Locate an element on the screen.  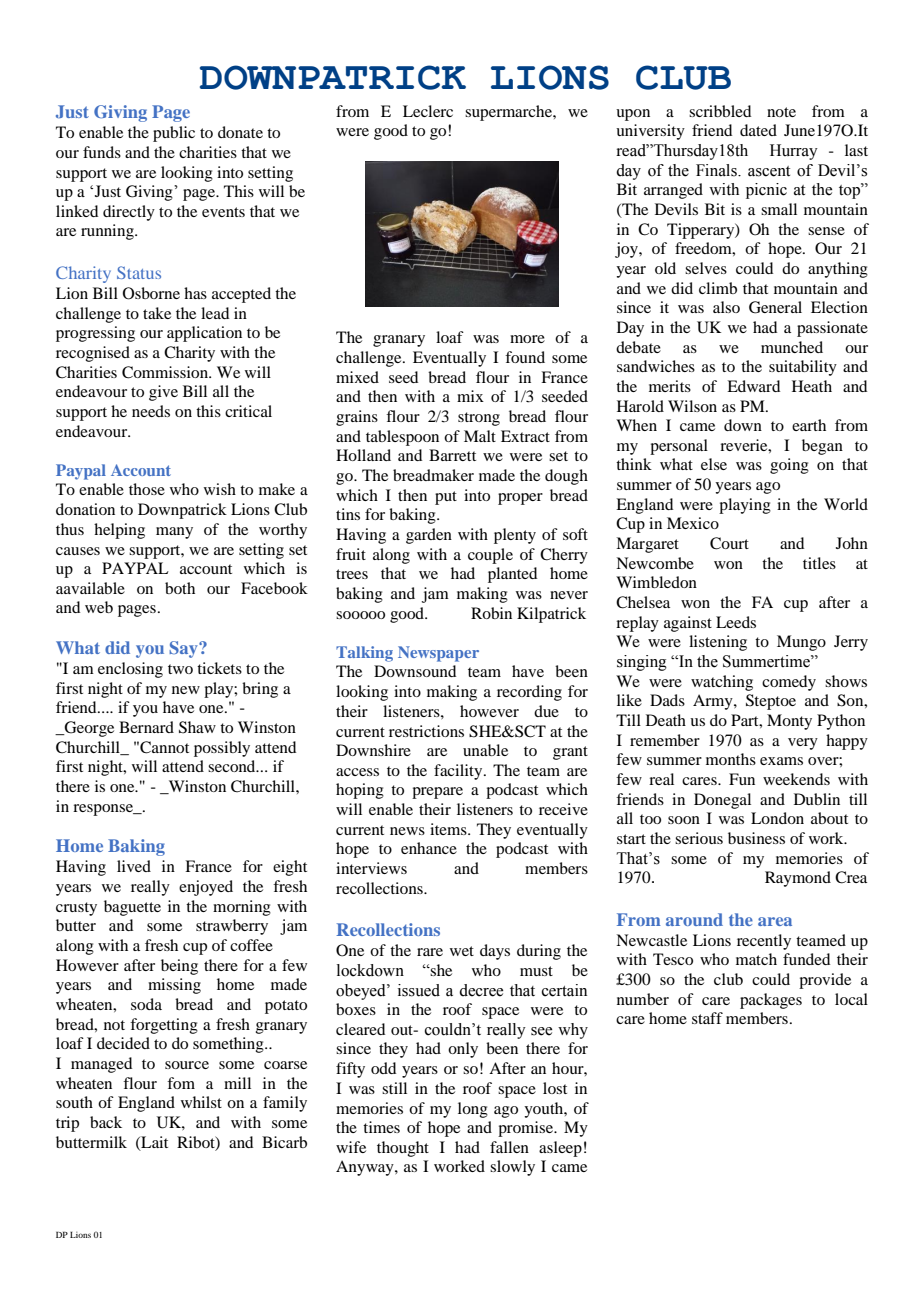
public is located at coordinates (174, 134).
